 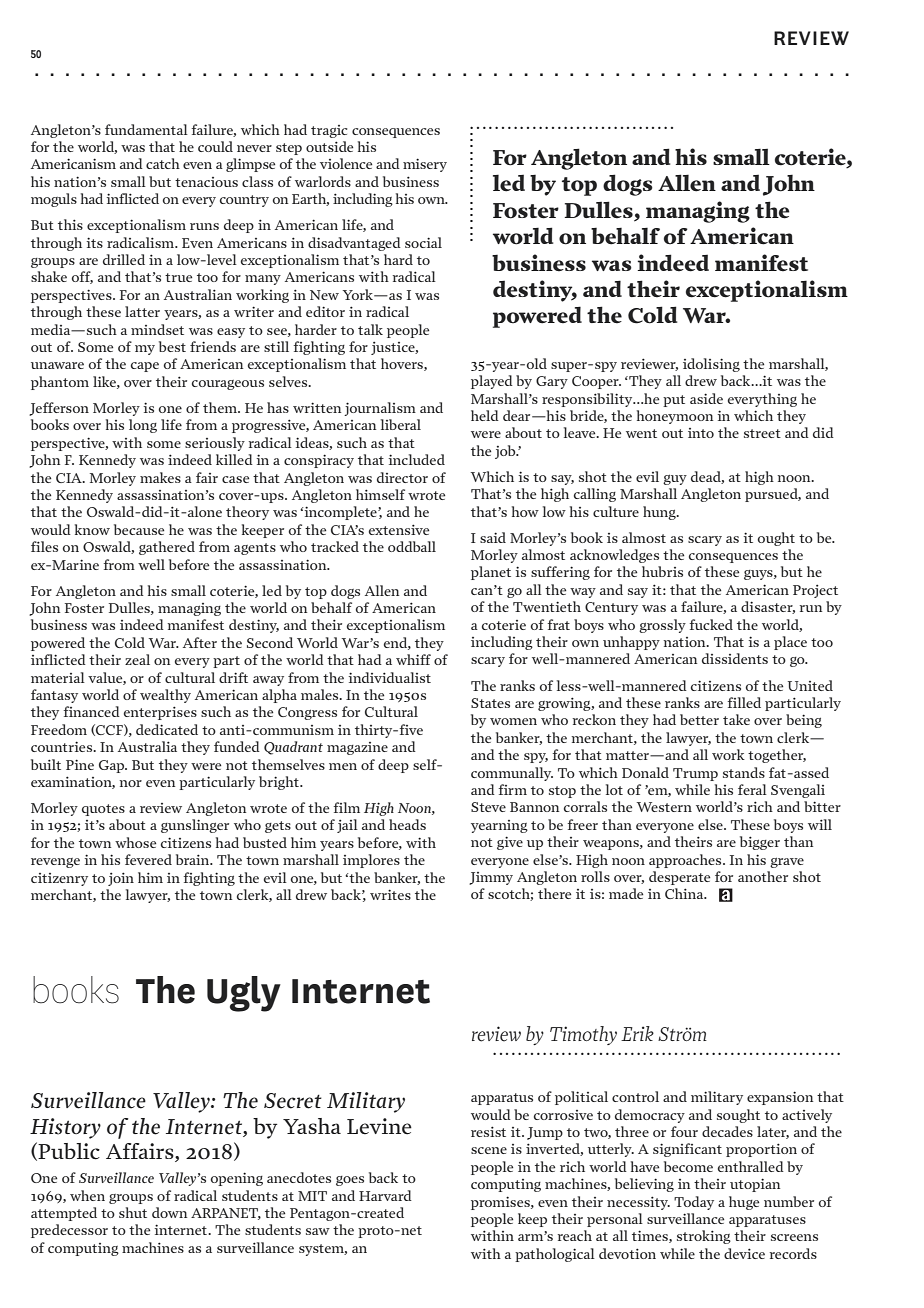 What do you see at coordinates (133, 1212) in the screenshot?
I see `shut` at bounding box center [133, 1212].
